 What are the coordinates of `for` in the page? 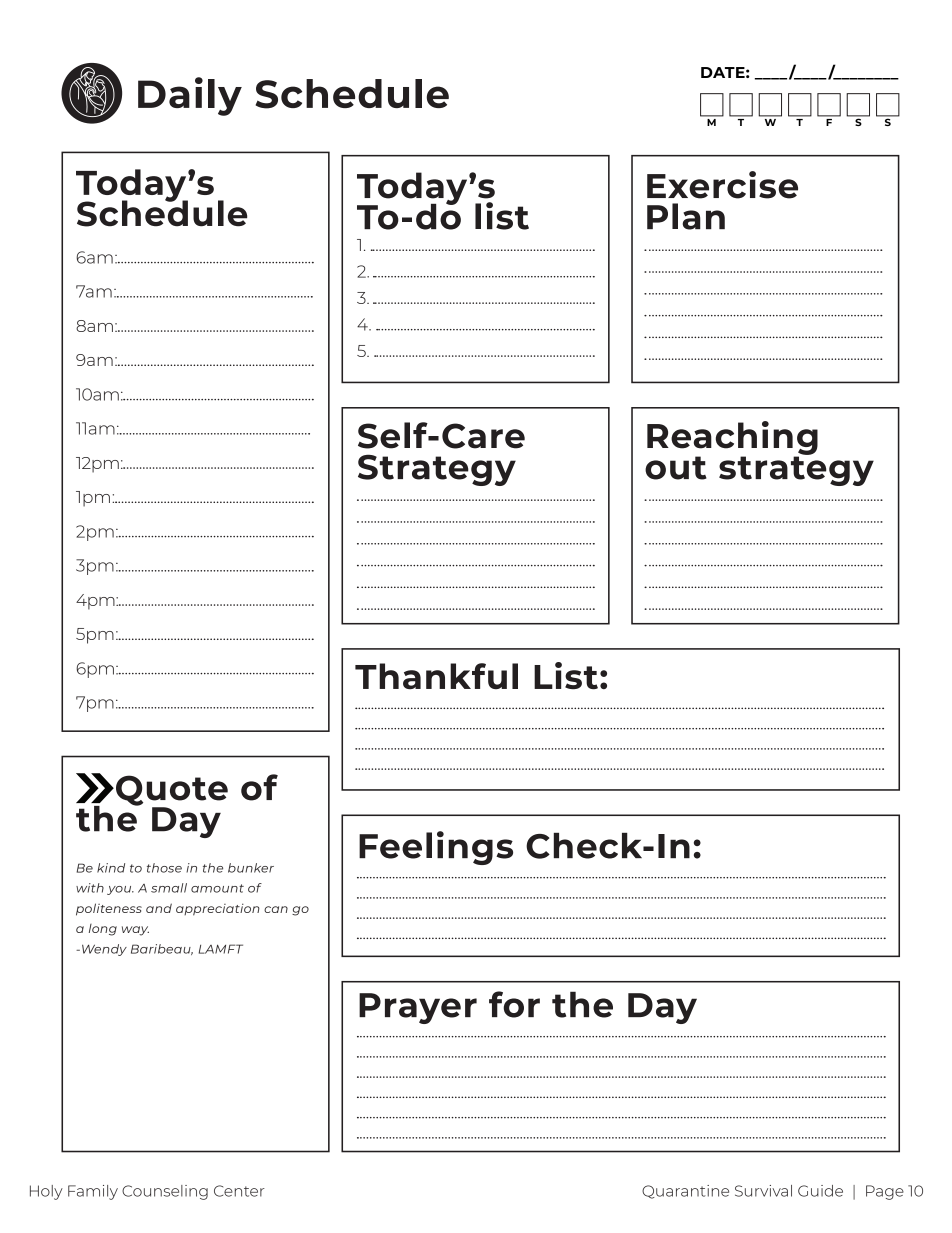 It's located at (514, 1004).
